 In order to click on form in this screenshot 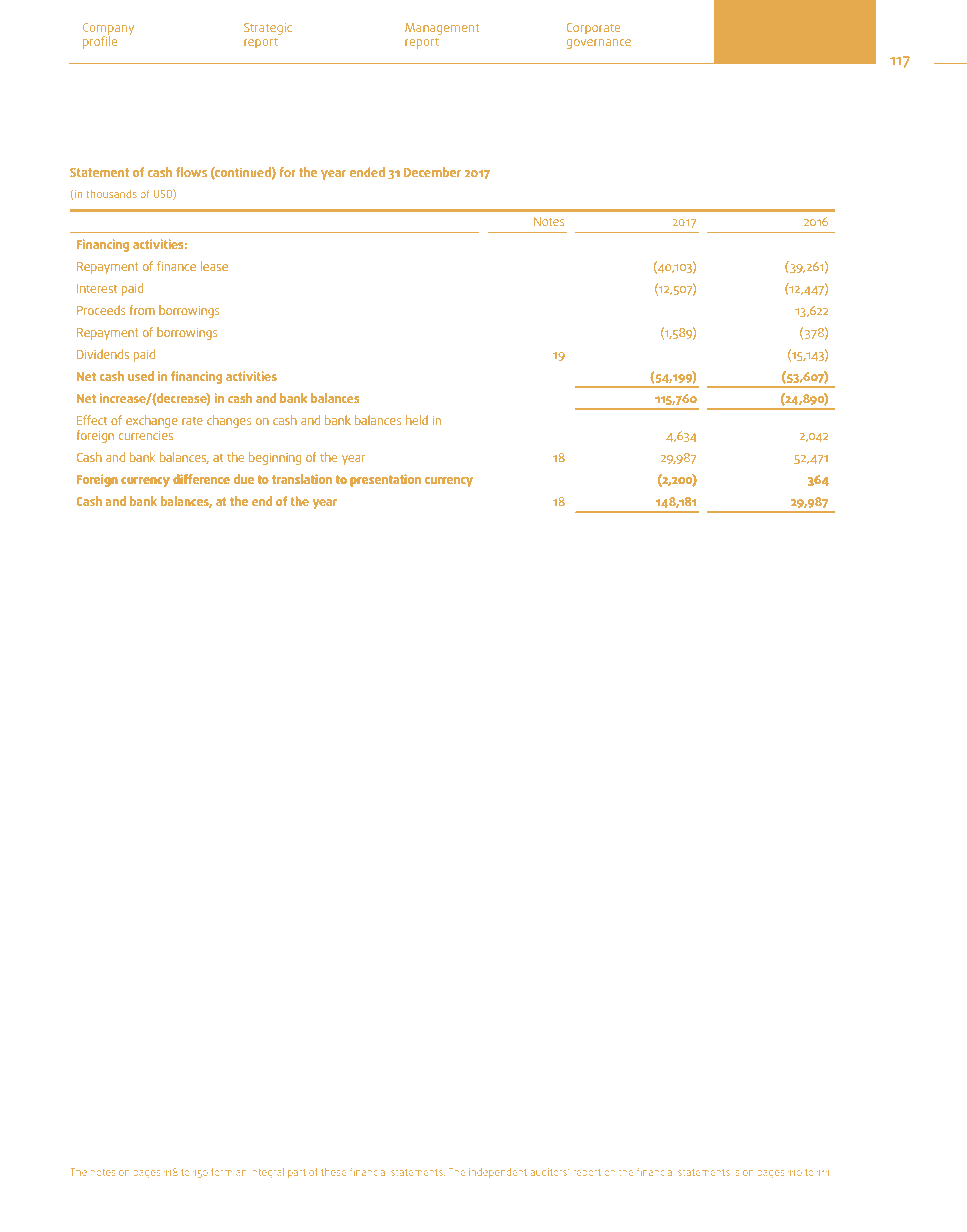, I will do `click(221, 1171)`.
